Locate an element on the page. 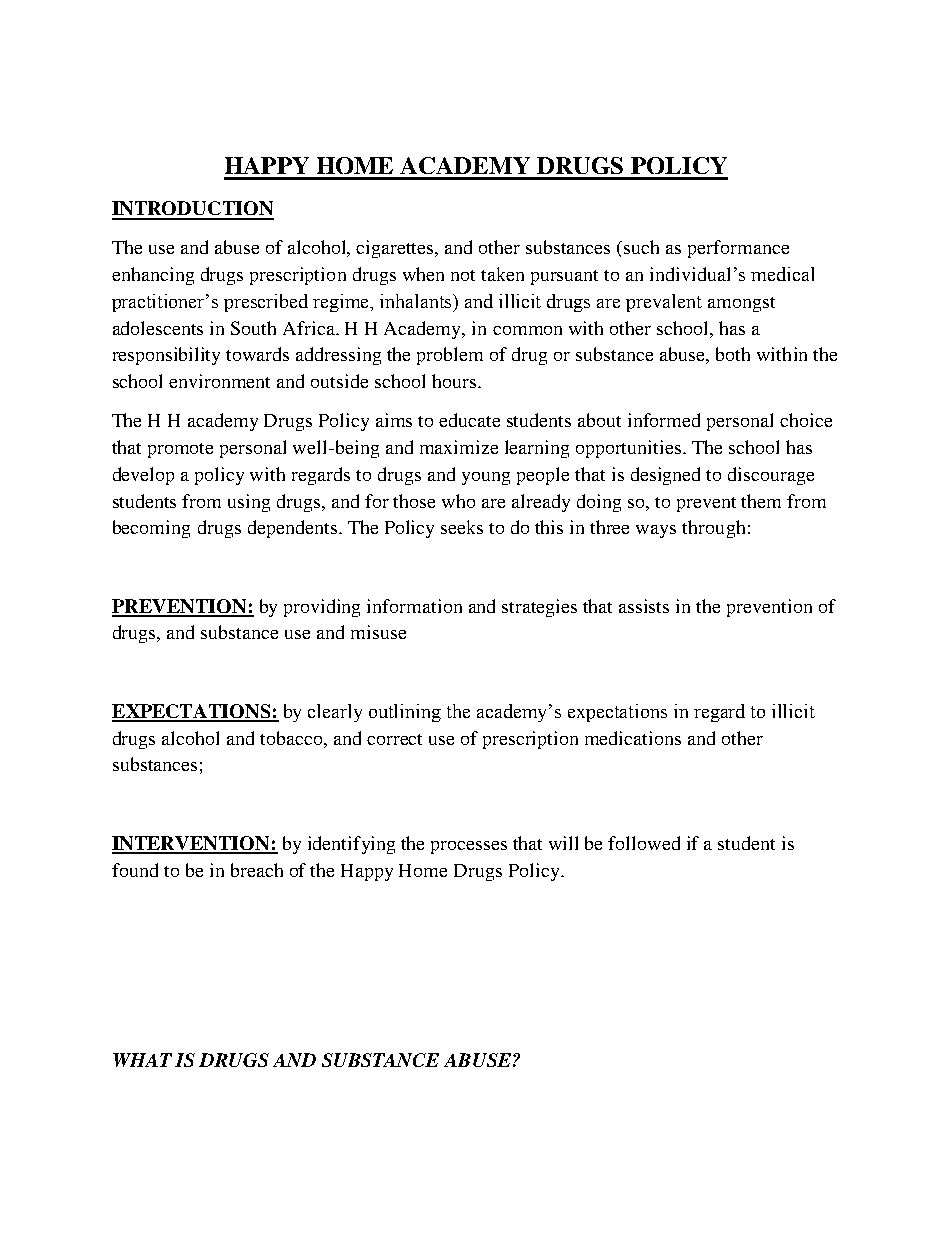 The height and width of the document is (1233, 952). maximize is located at coordinates (459, 447).
